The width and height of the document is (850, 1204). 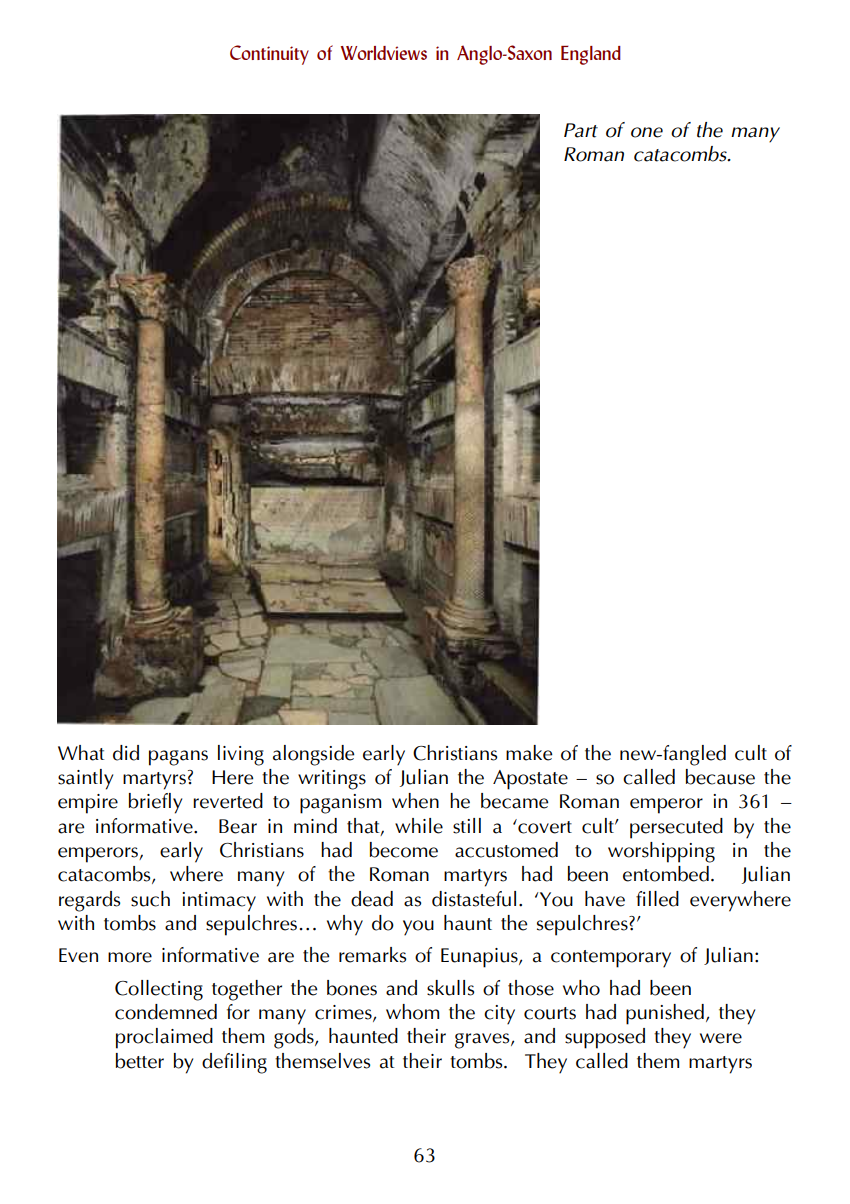 I want to click on England, so click(x=591, y=55).
